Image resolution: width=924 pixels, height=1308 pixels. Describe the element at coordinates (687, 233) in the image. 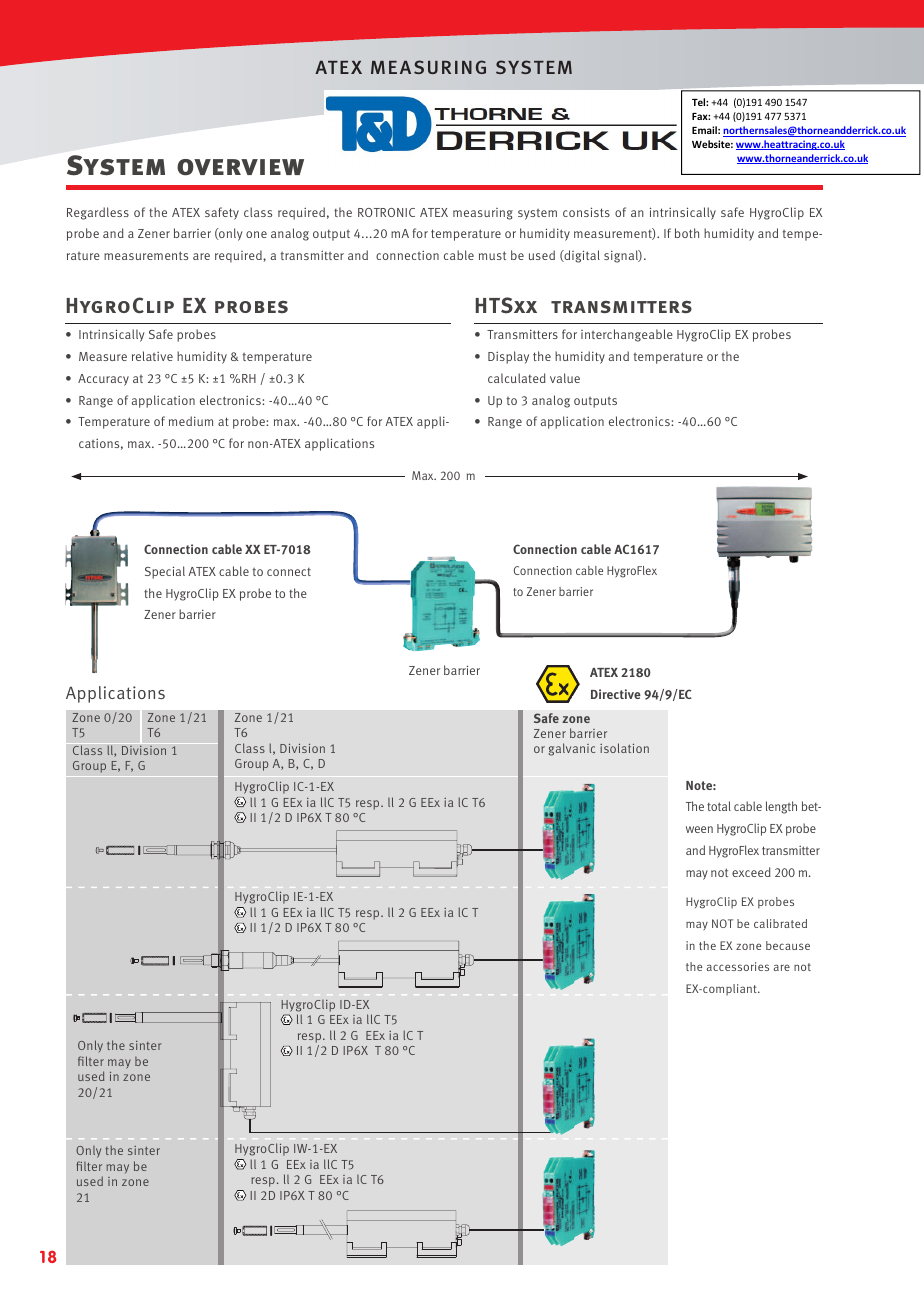

I see `both` at that location.
